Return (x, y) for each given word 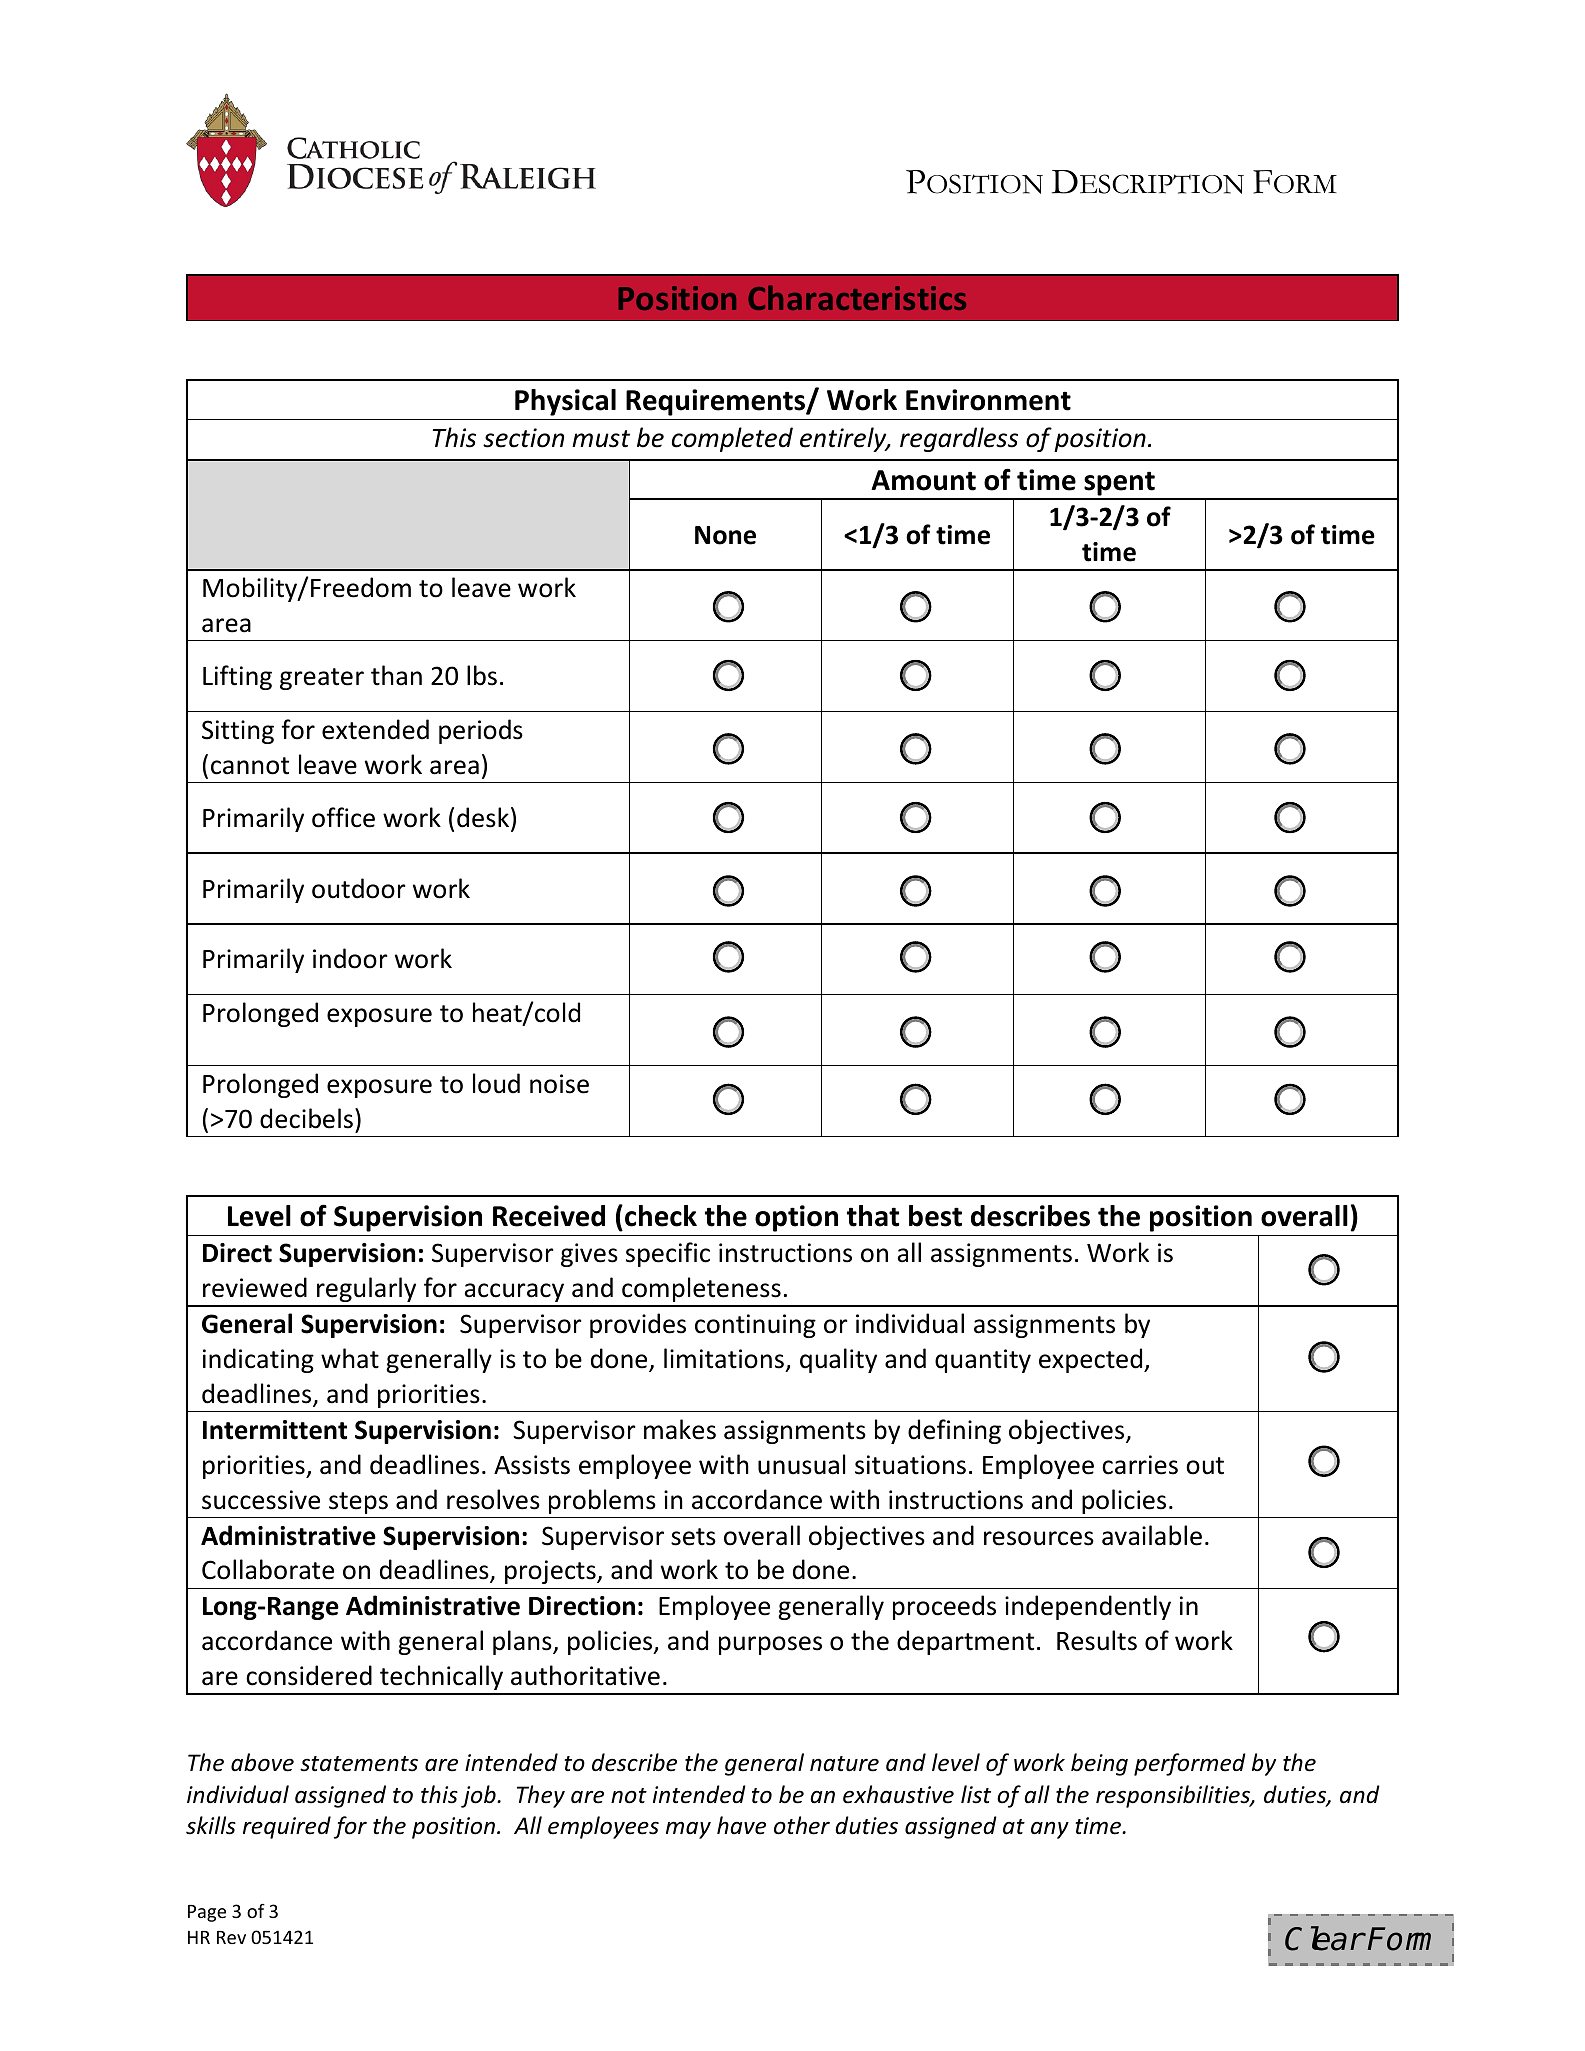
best (935, 1216)
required (287, 1827)
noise (559, 1084)
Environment (988, 400)
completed (732, 439)
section (523, 438)
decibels (306, 1118)
